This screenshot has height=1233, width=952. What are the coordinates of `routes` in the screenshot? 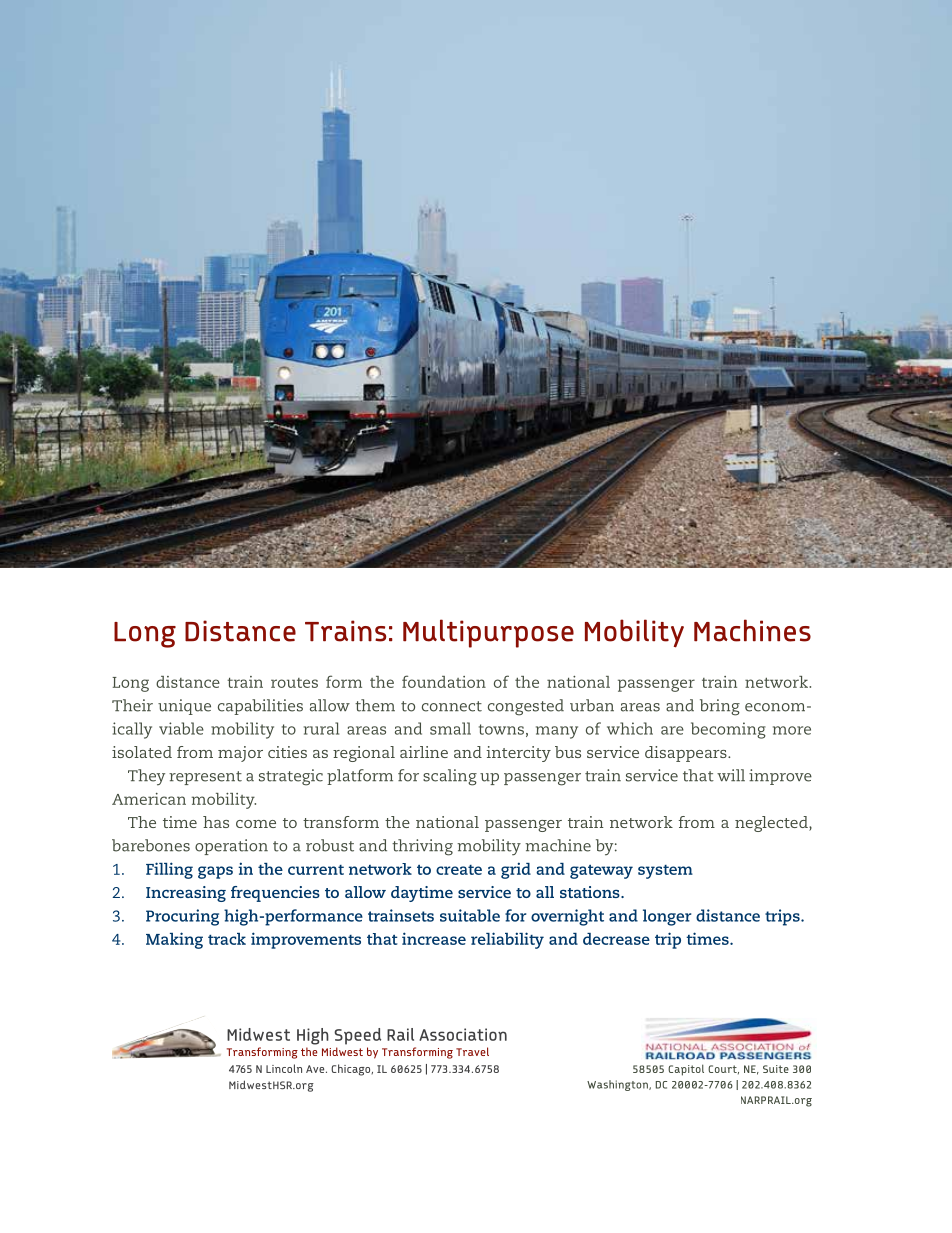 It's located at (294, 683).
